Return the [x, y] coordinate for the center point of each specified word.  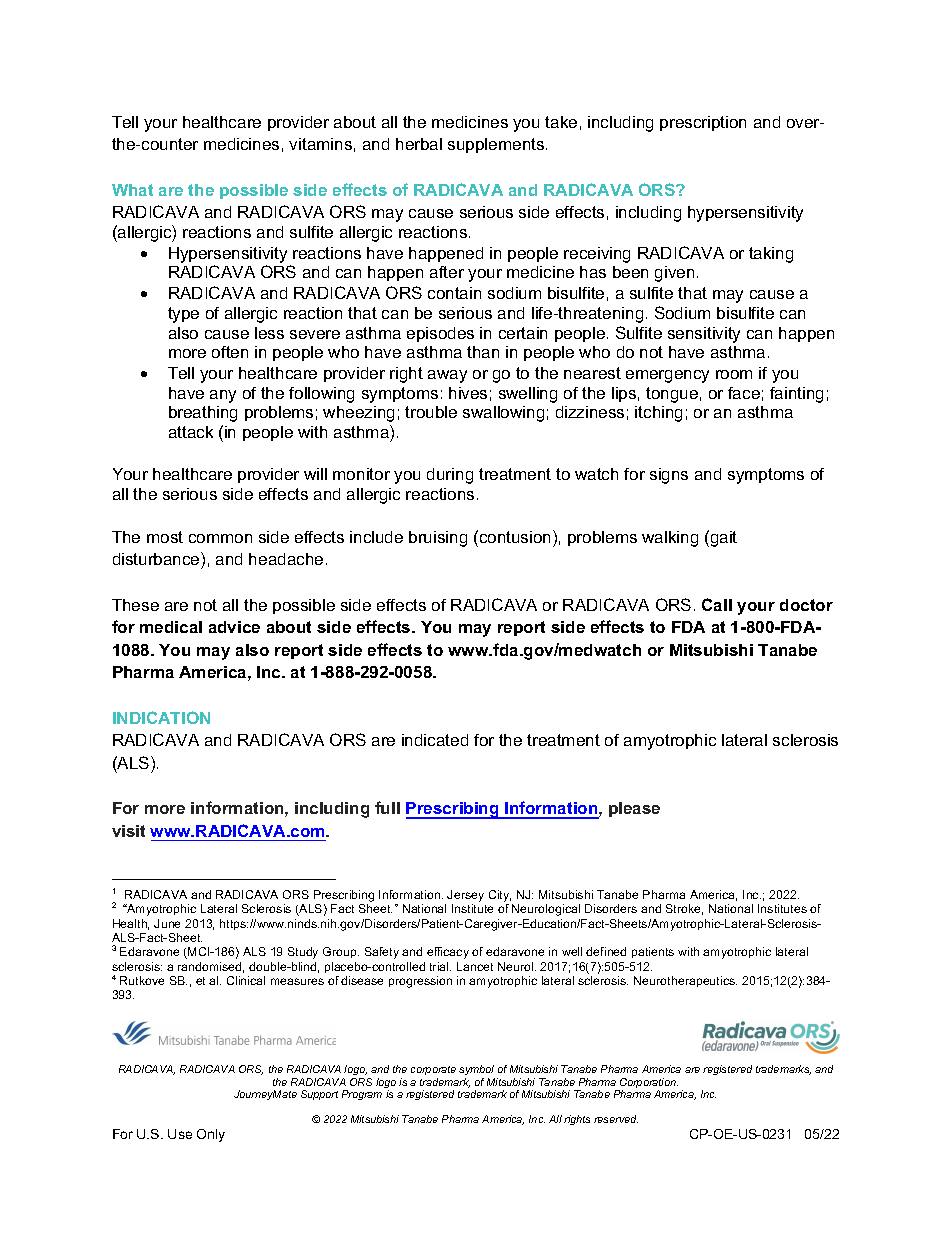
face [744, 393]
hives [468, 393]
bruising [438, 539]
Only [211, 1135]
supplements [497, 145]
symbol [477, 1072]
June [167, 923]
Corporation [648, 1084]
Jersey [465, 896]
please [634, 809]
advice [234, 627]
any [223, 396]
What [132, 190]
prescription [703, 123]
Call [717, 604]
